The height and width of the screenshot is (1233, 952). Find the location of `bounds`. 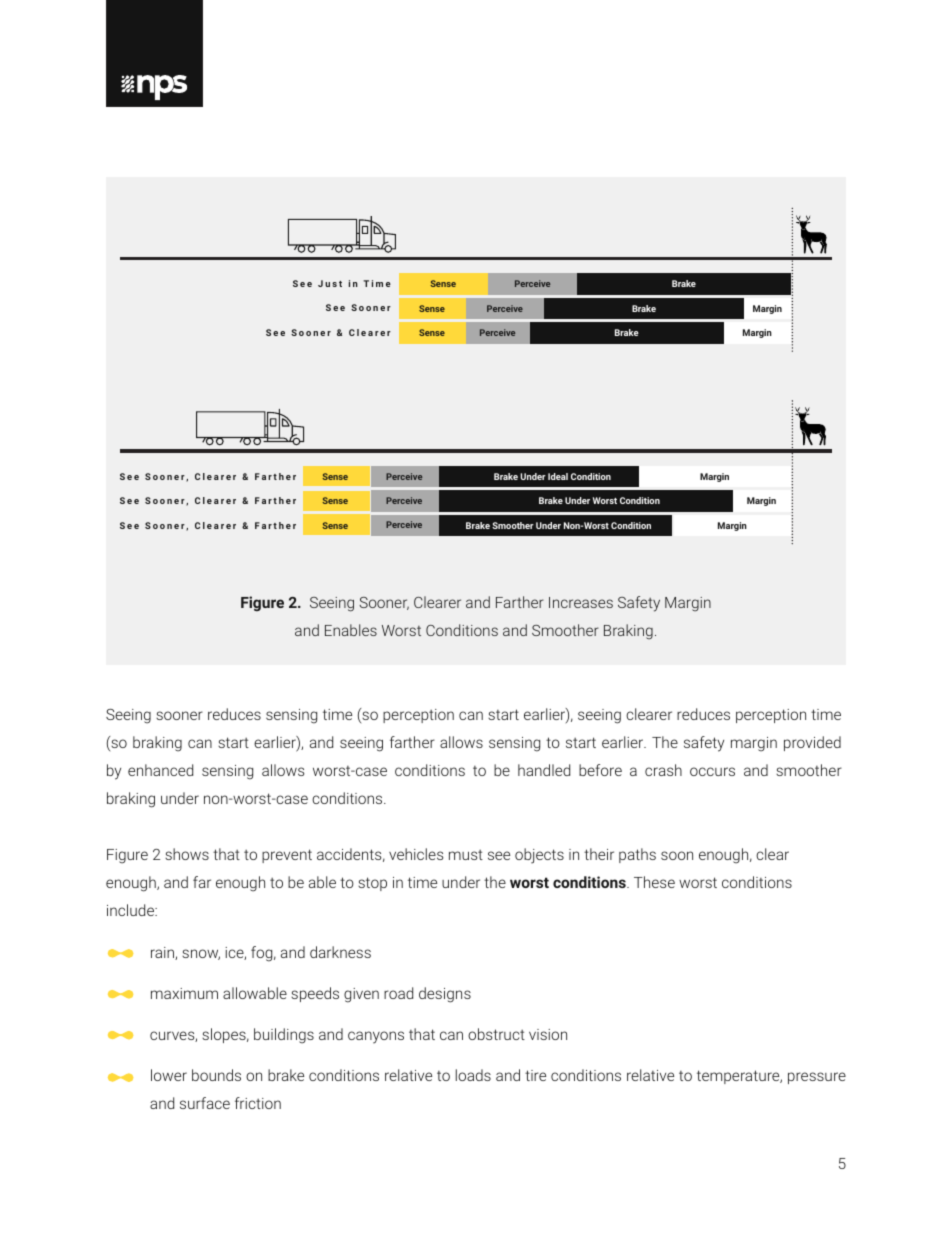

bounds is located at coordinates (216, 1075).
